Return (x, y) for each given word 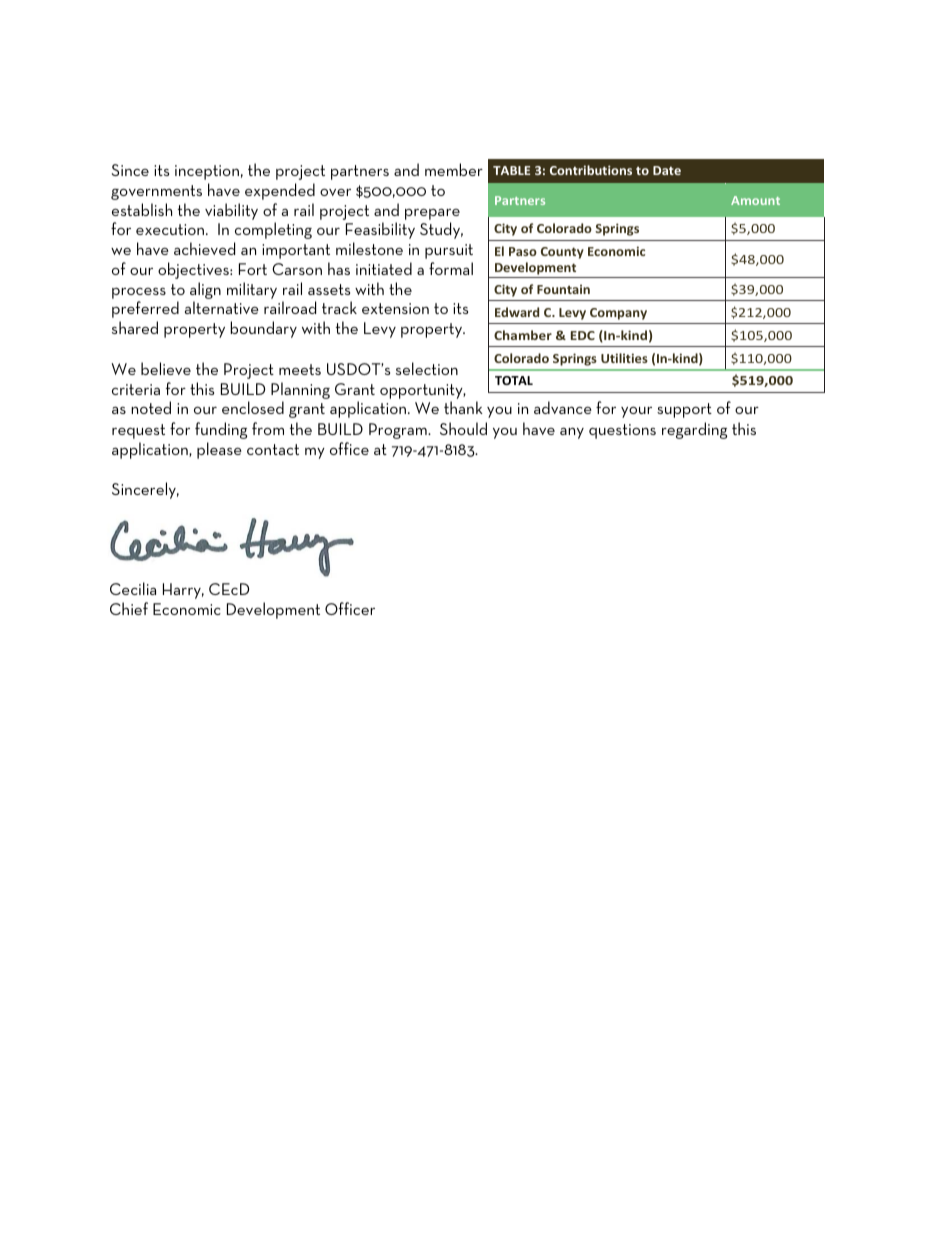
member (454, 169)
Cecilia (133, 588)
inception (207, 172)
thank (463, 407)
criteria (136, 389)
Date (667, 170)
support (684, 410)
